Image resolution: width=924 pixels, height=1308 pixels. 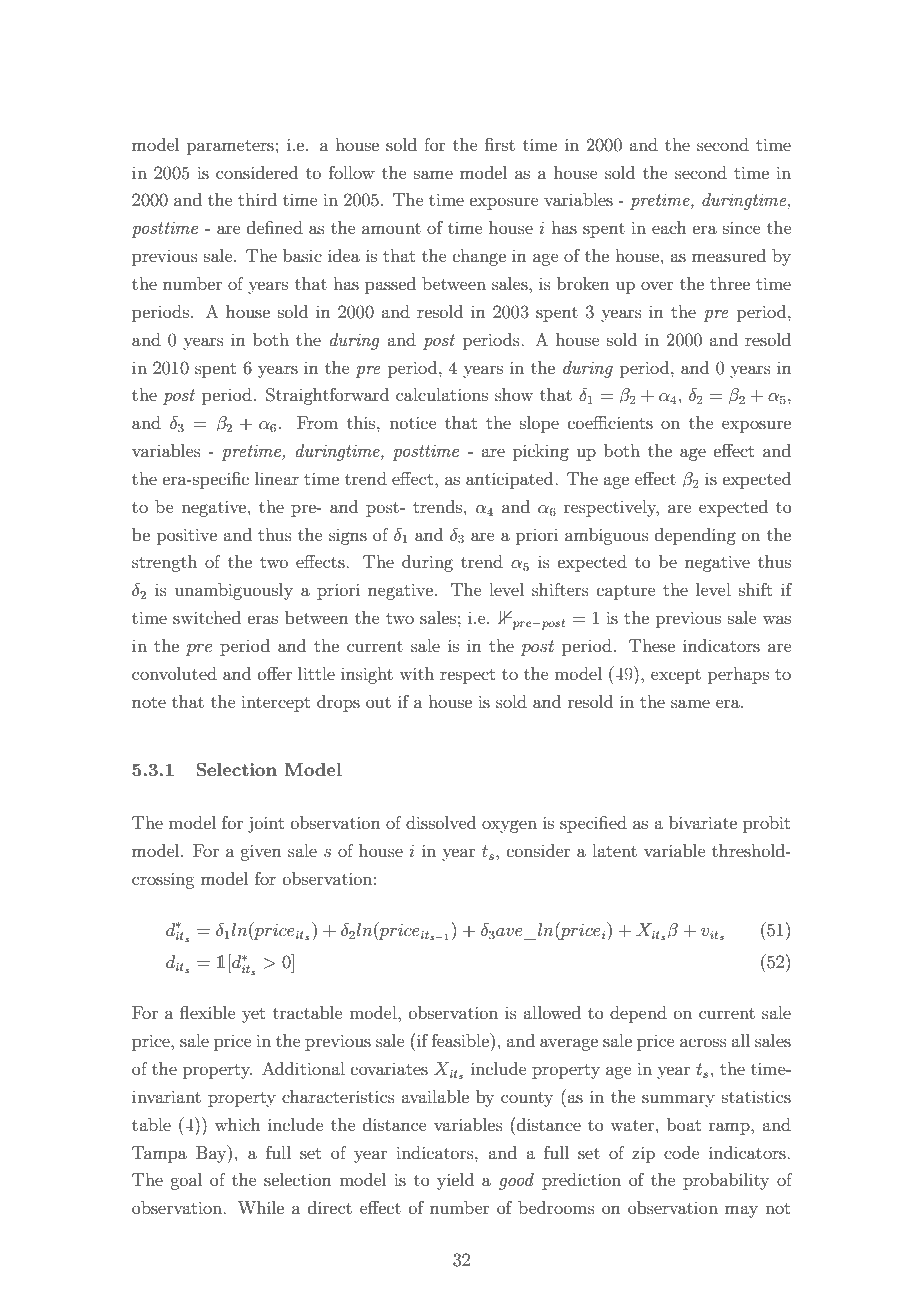 What do you see at coordinates (230, 147) in the image?
I see `parameters` at bounding box center [230, 147].
